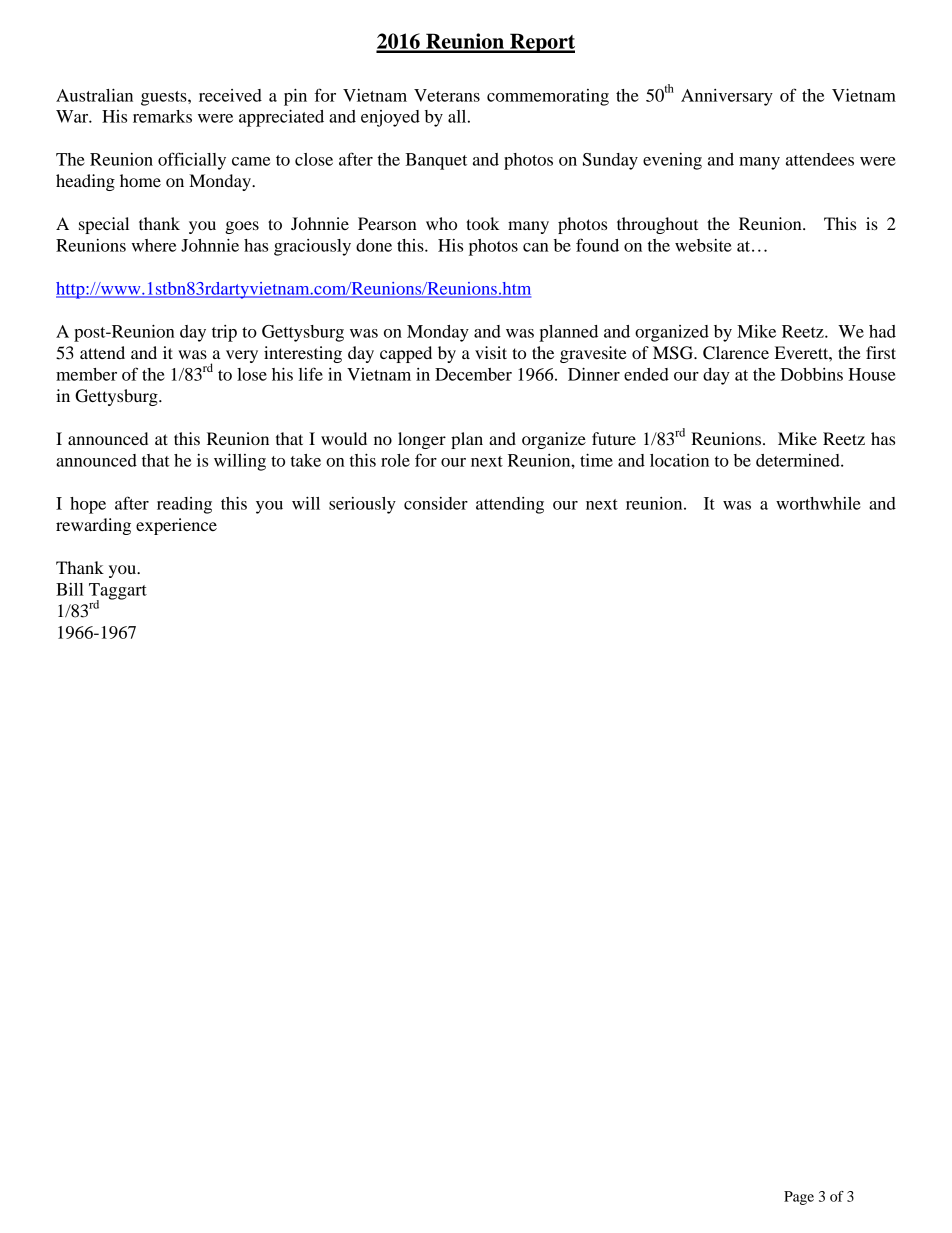  I want to click on reading, so click(184, 505).
